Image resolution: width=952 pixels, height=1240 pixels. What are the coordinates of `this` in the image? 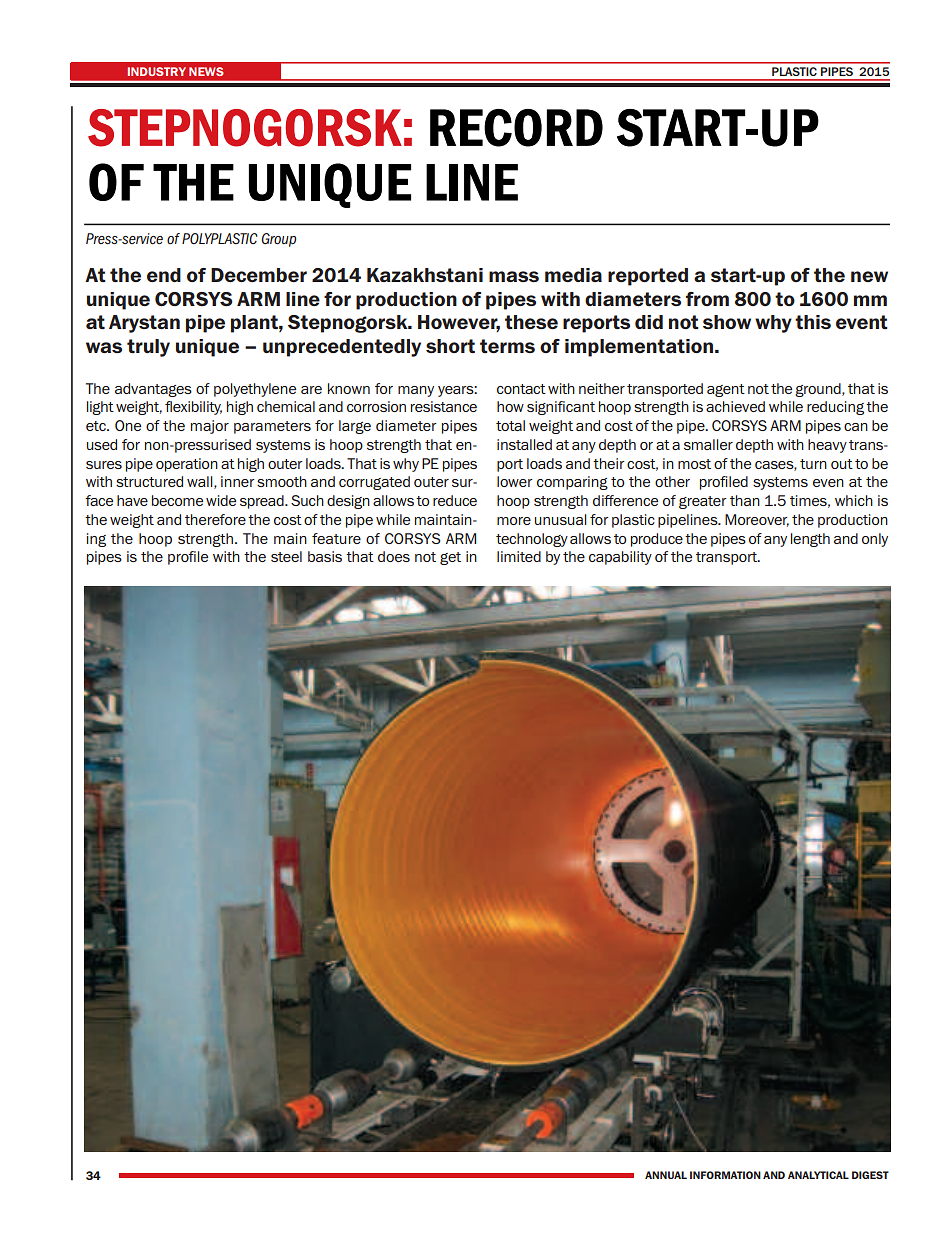 It's located at (813, 322).
